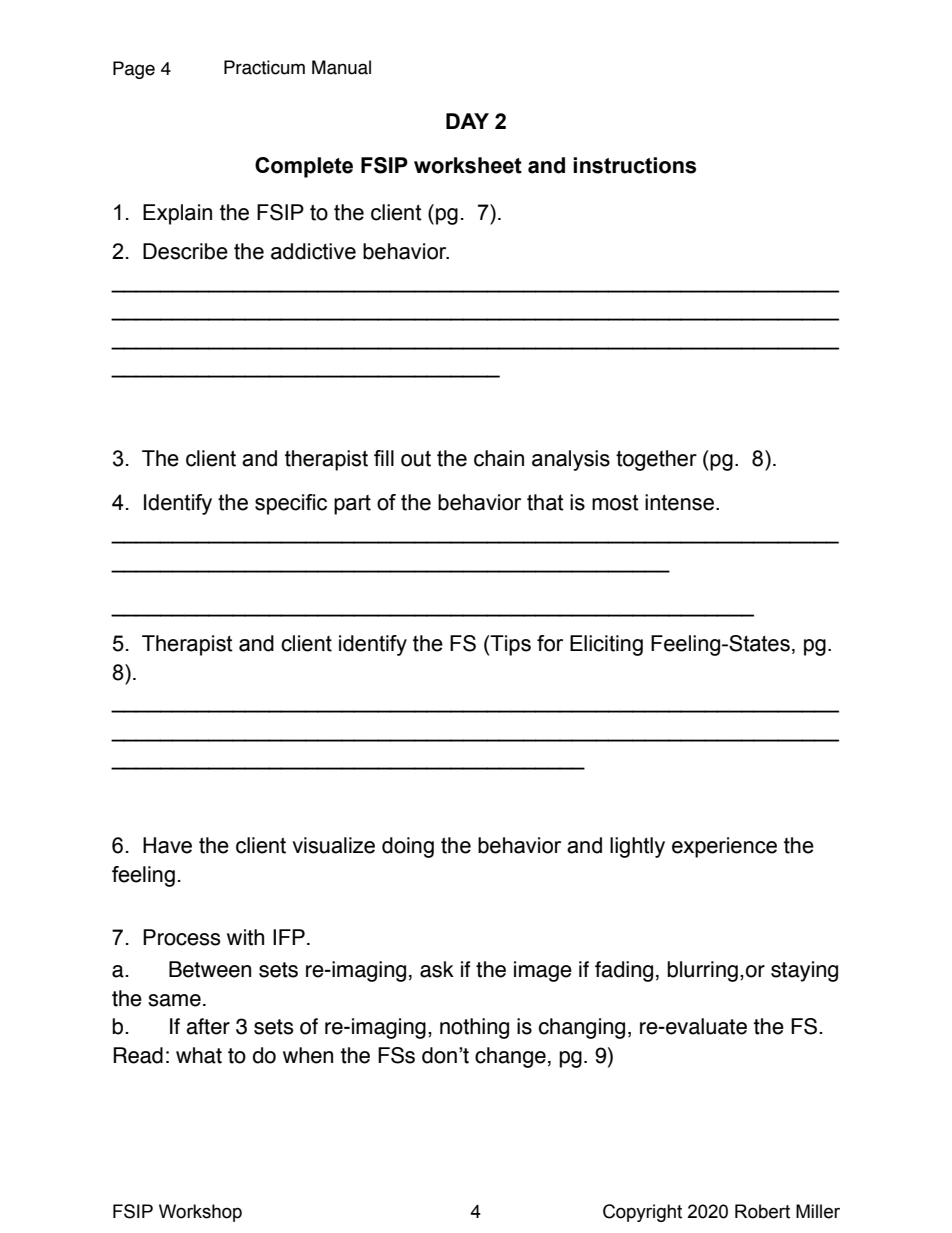  Describe the element at coordinates (264, 67) in the screenshot. I see `Practicum` at that location.
